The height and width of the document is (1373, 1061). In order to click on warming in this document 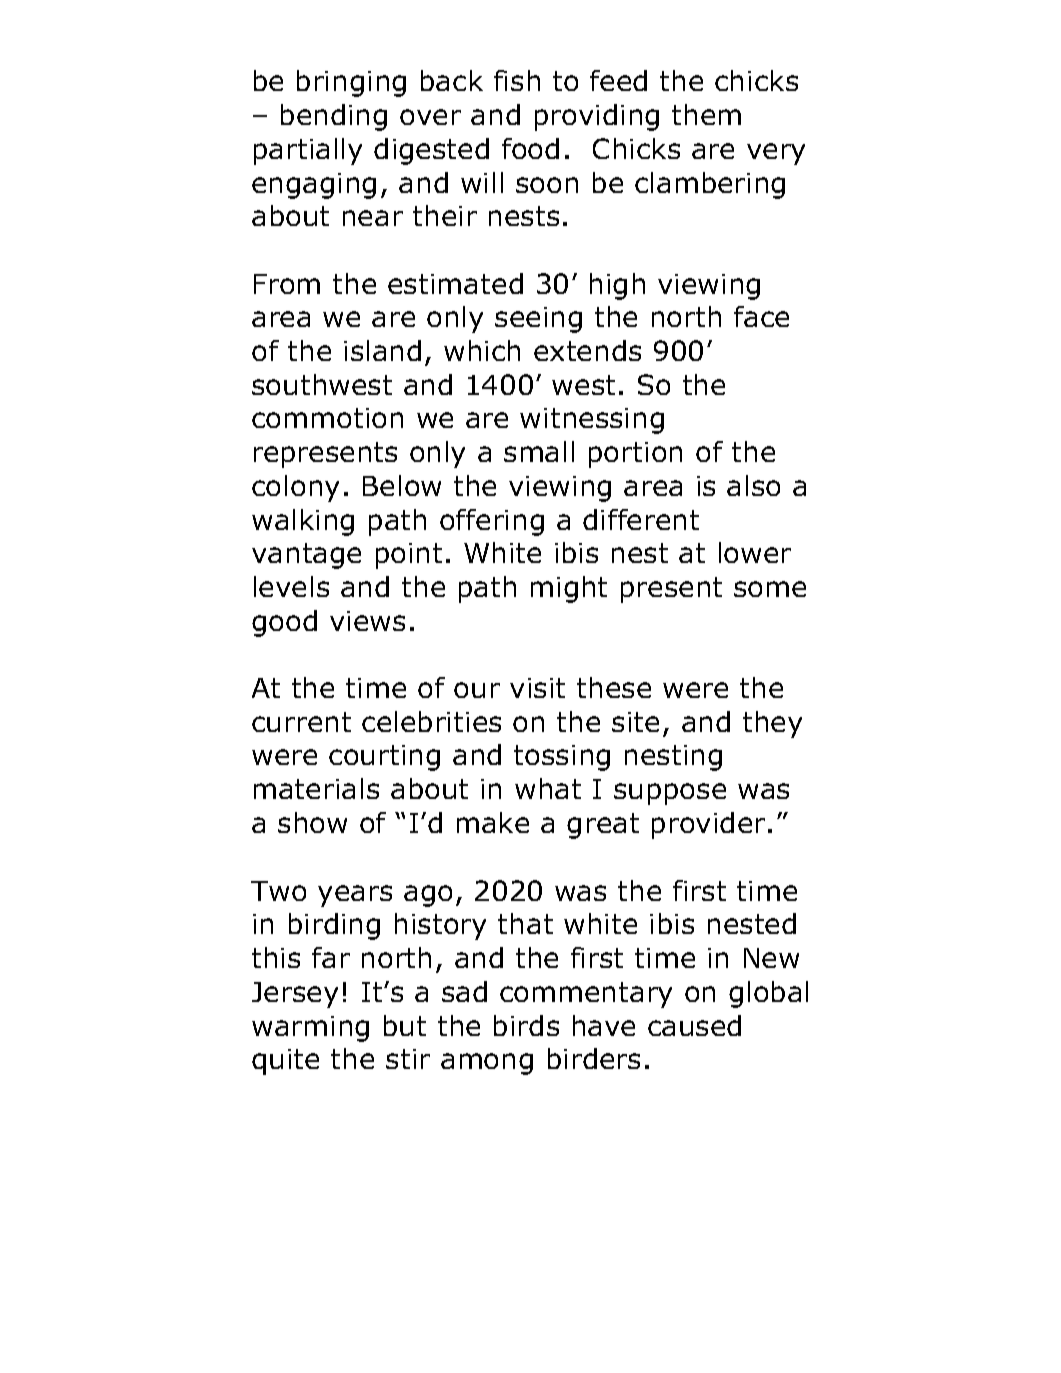, I will do `click(310, 1029)`.
